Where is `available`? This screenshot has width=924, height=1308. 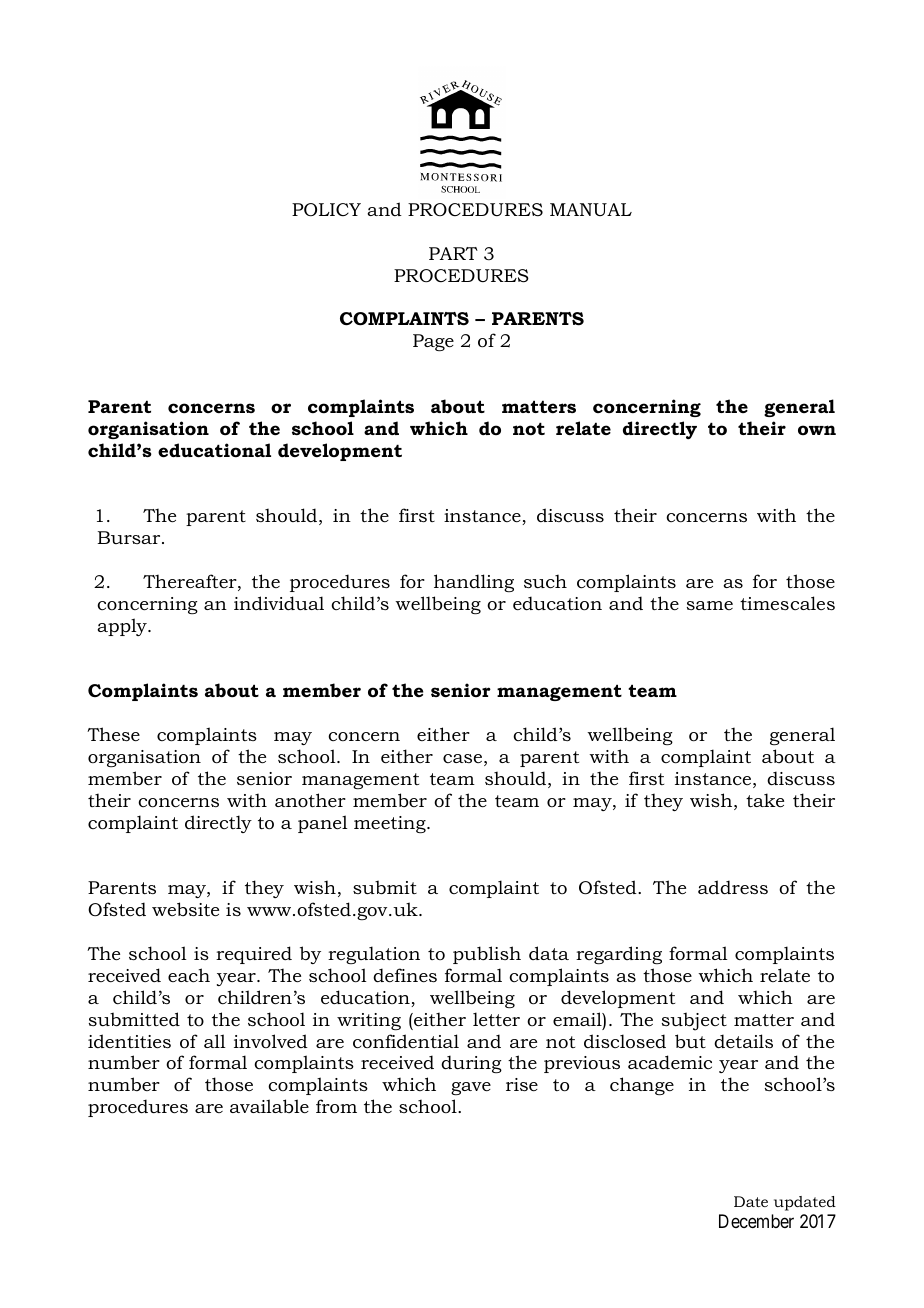 available is located at coordinates (269, 1106).
